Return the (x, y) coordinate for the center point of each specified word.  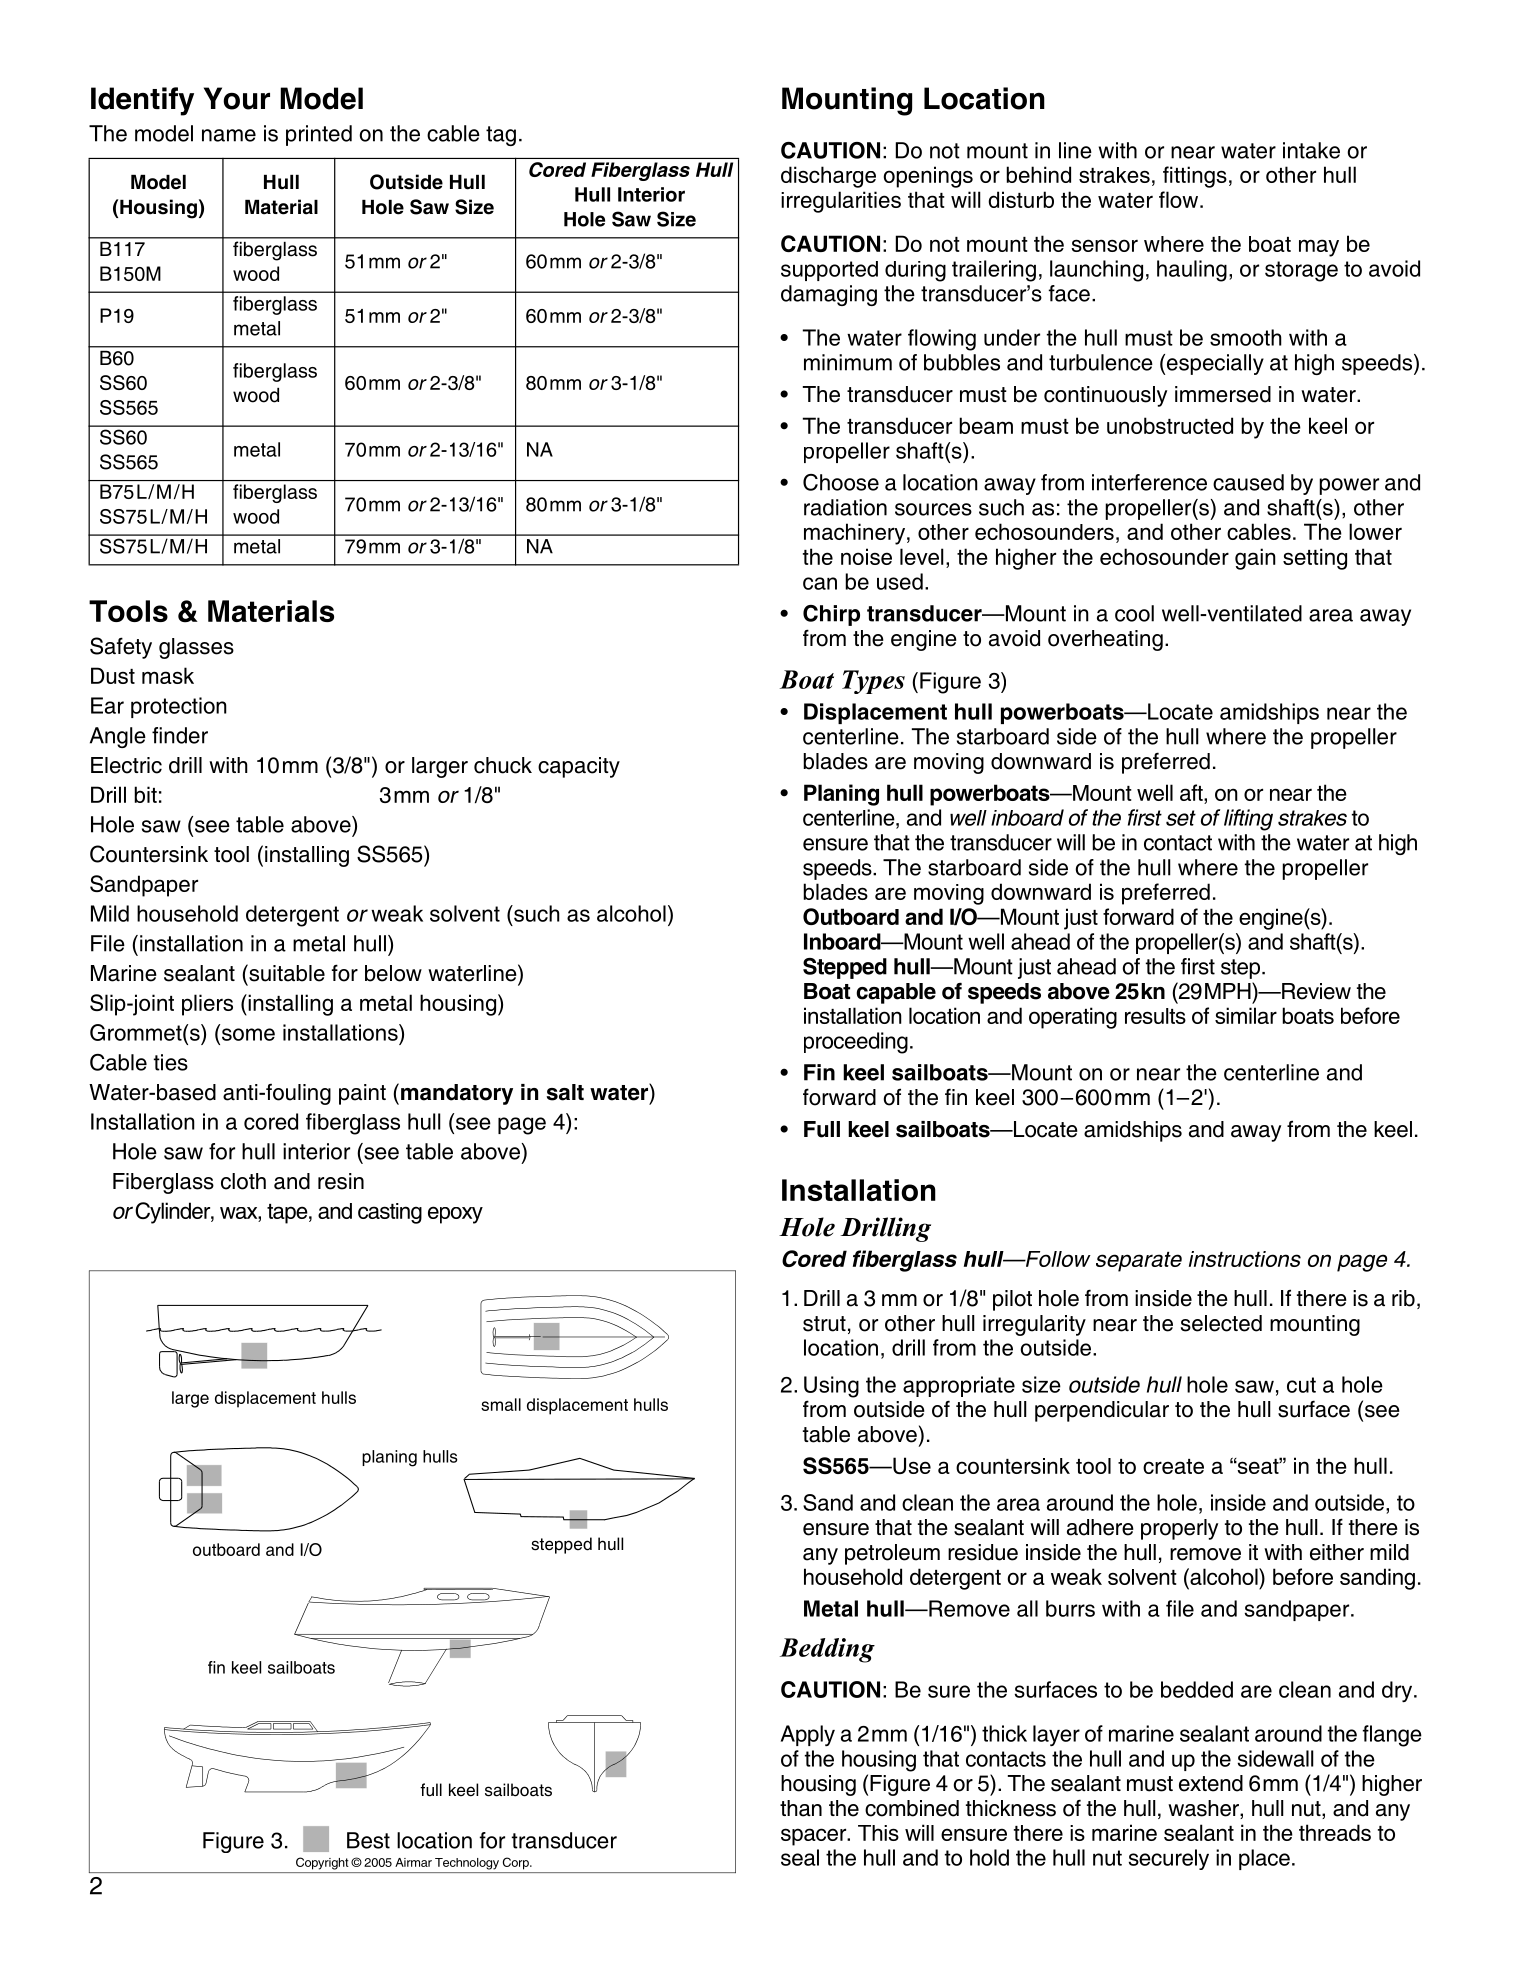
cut (1301, 1385)
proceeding (856, 1043)
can (820, 583)
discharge (828, 177)
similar (1246, 1015)
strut (824, 1324)
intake (1311, 150)
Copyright (322, 1863)
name (229, 135)
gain (1255, 559)
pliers (207, 1005)
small (501, 1404)
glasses (196, 648)
